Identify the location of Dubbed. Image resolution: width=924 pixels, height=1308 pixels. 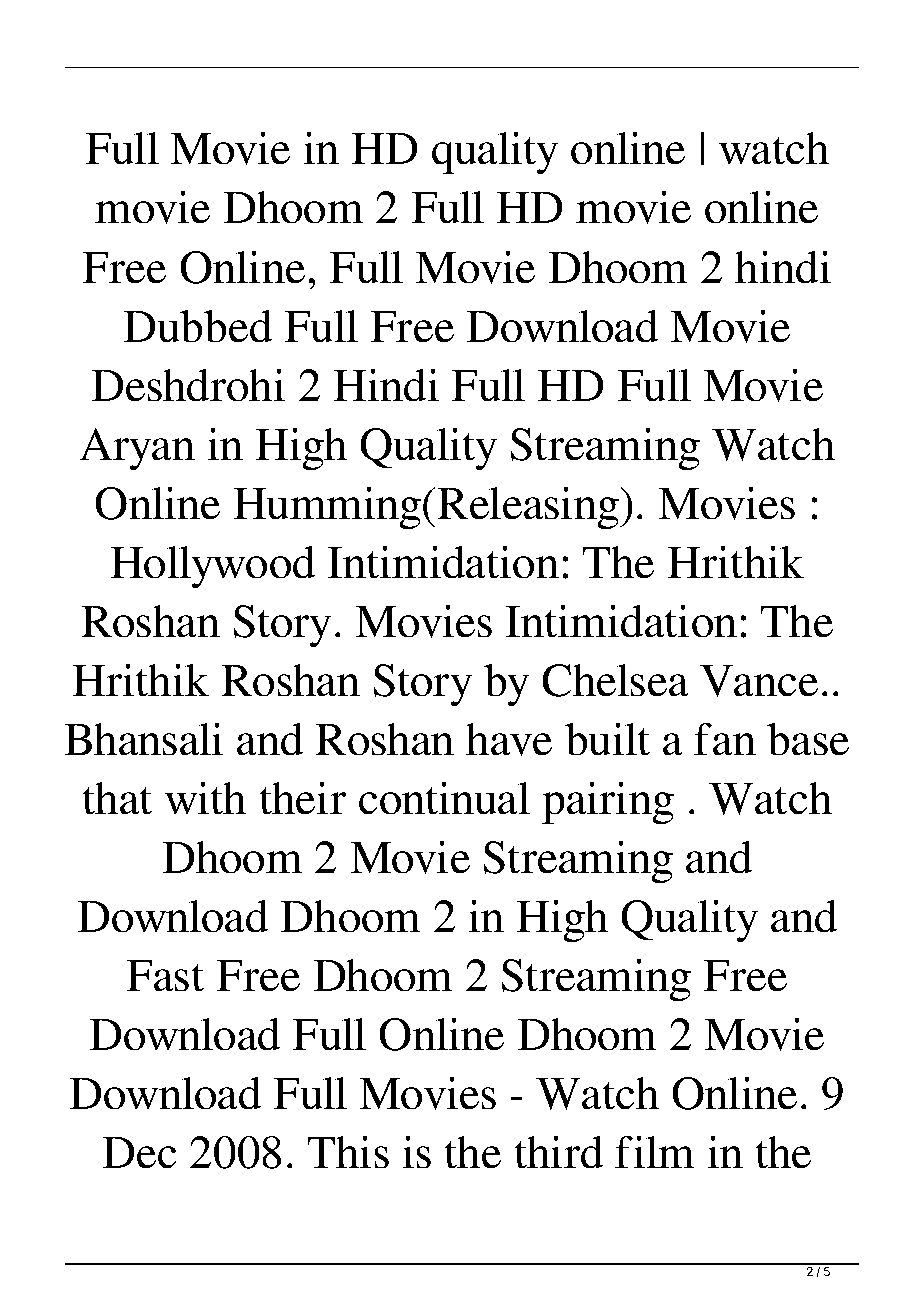
(198, 326).
